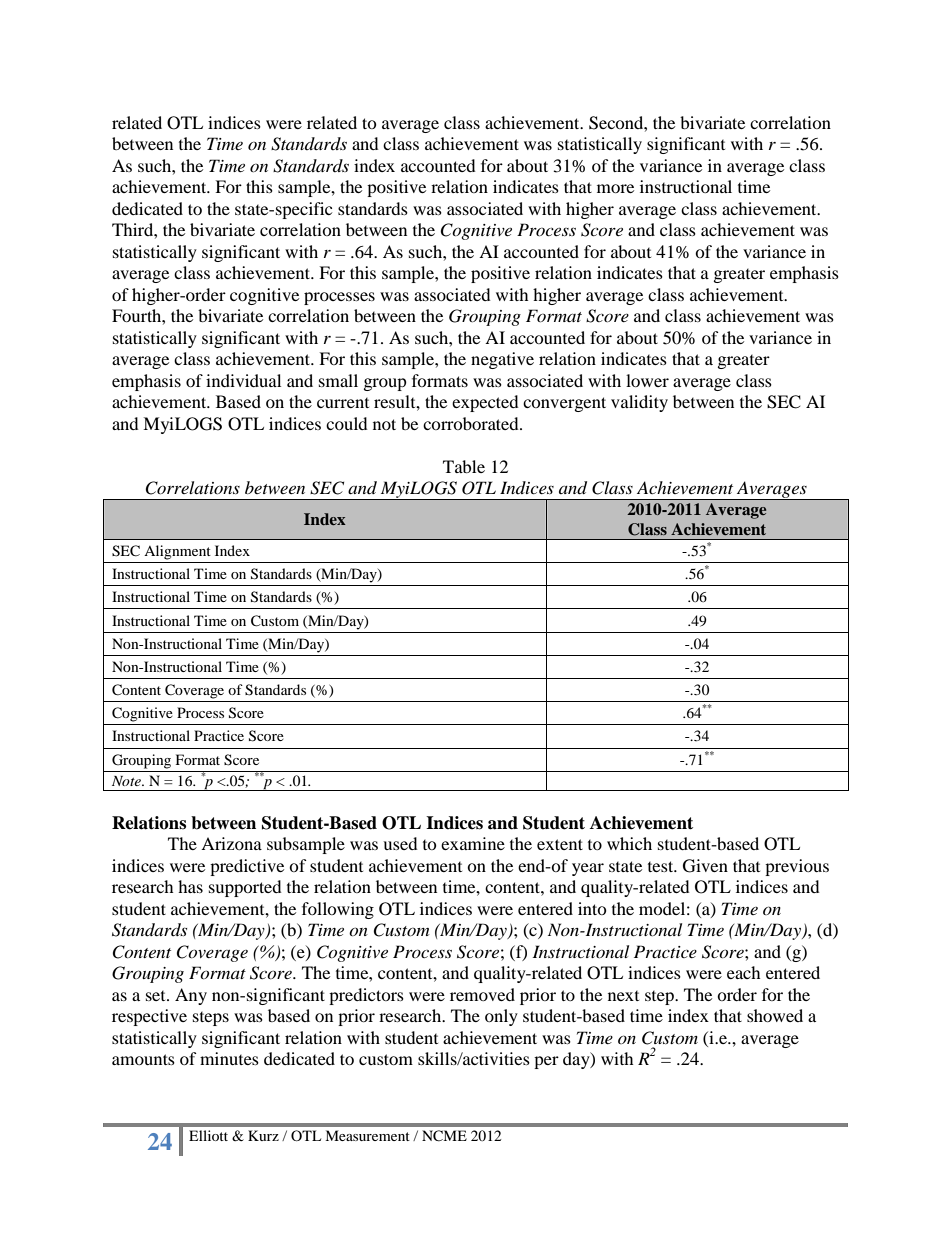  I want to click on showed, so click(775, 1015).
